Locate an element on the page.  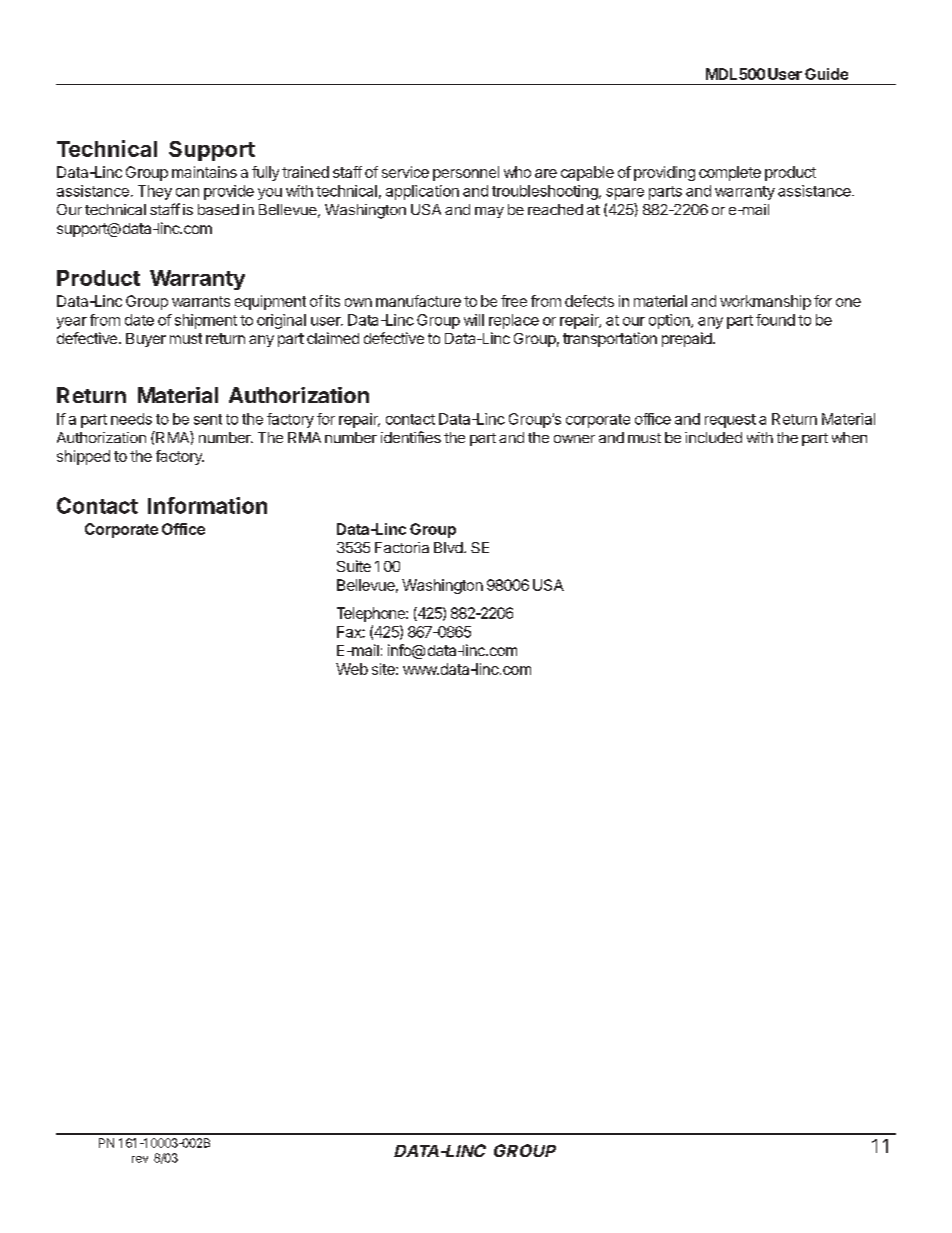
Suite is located at coordinates (354, 566).
